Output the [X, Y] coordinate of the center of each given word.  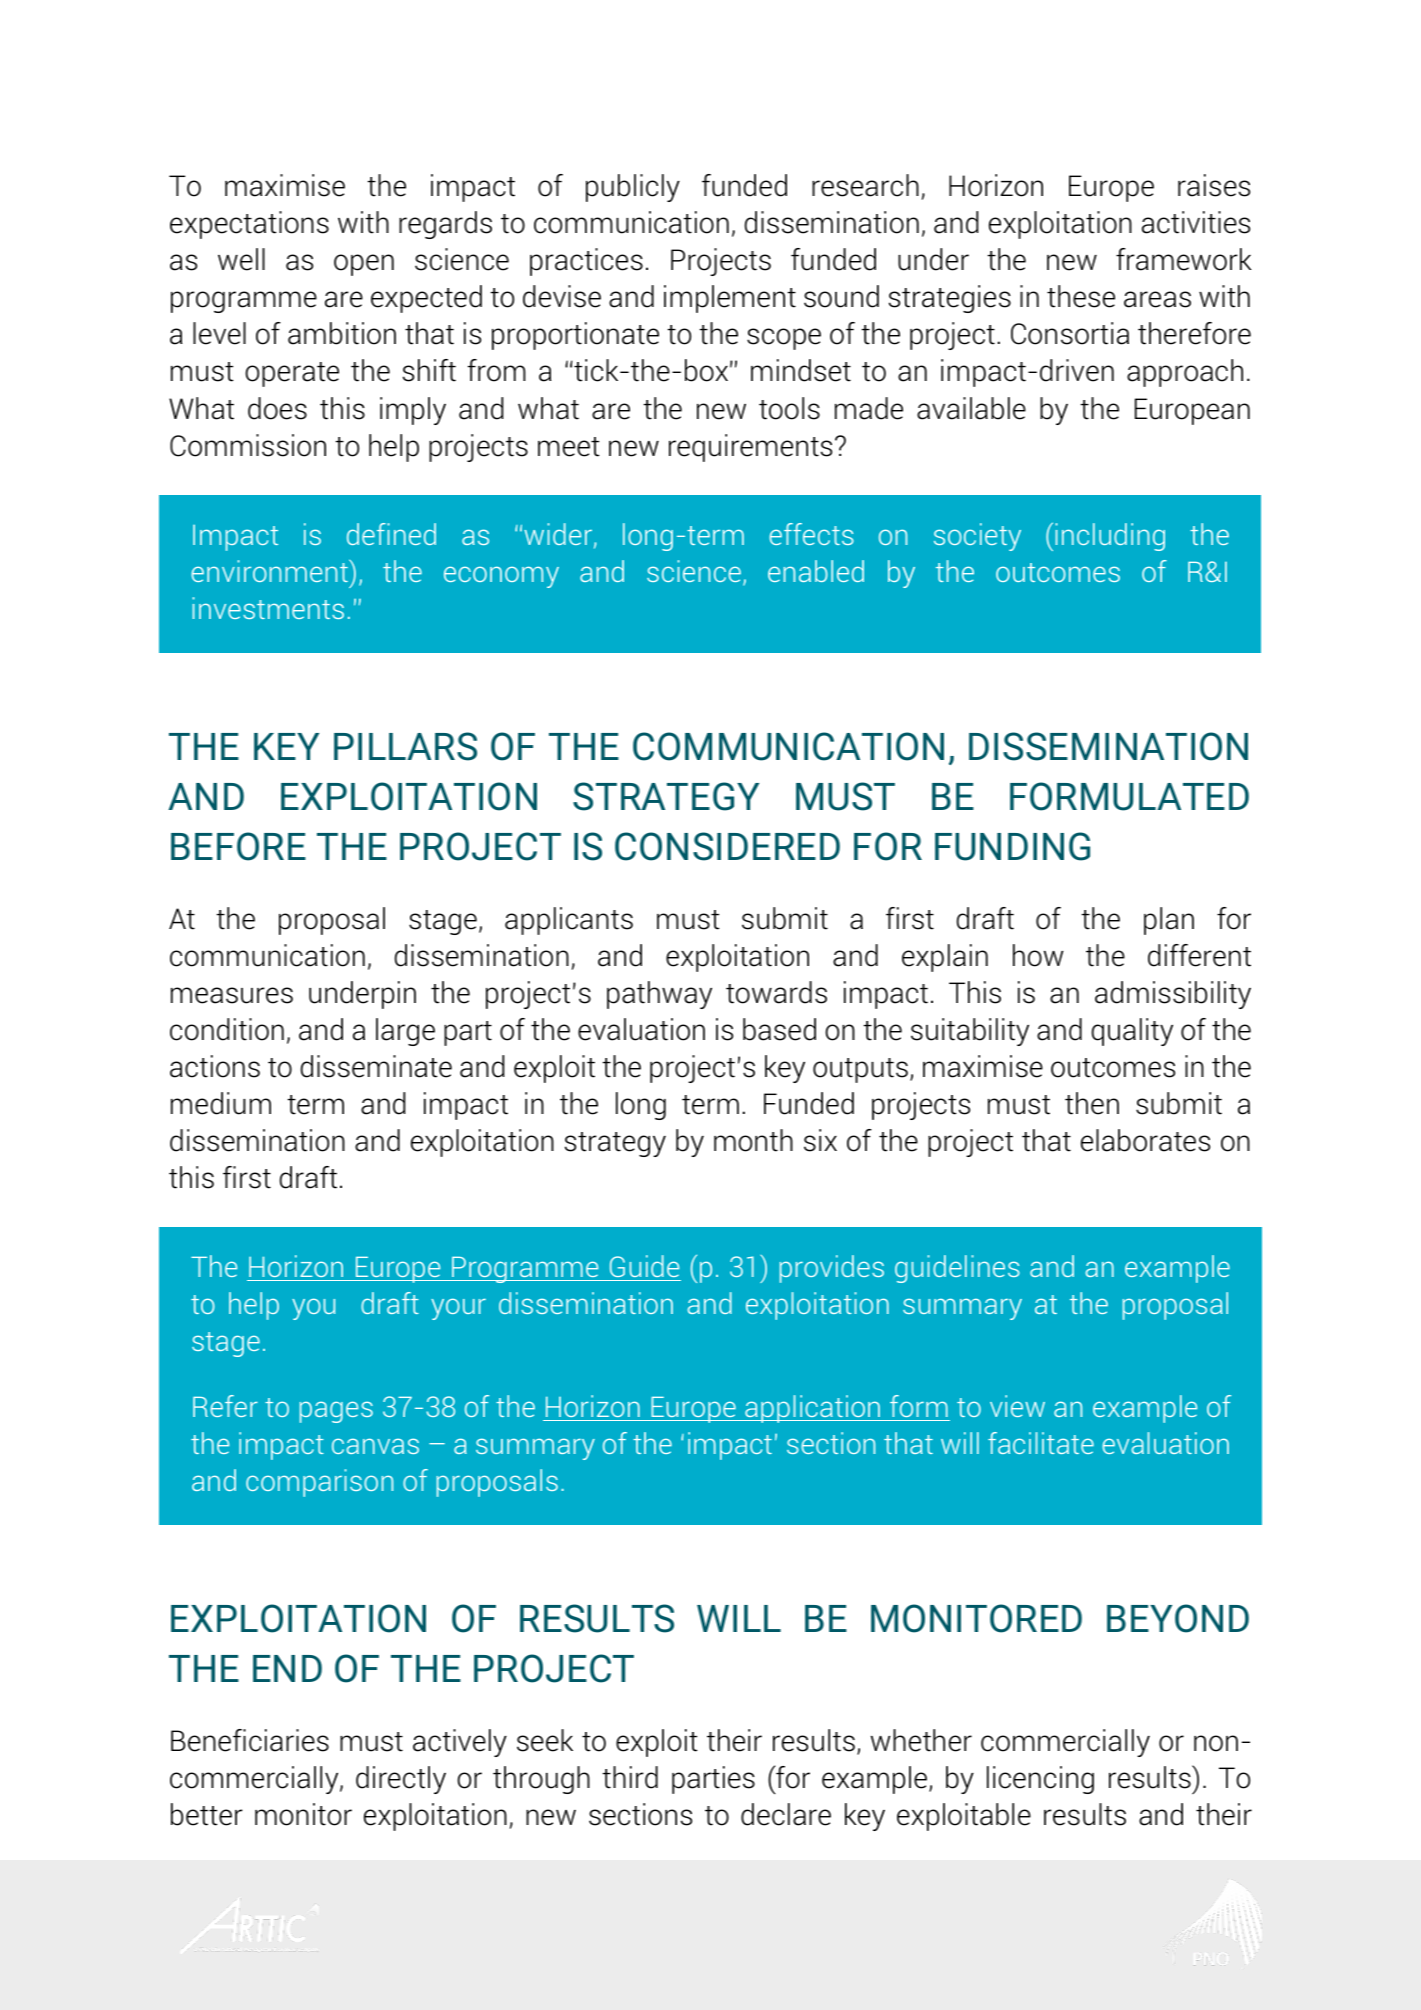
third [630, 1777]
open [364, 265]
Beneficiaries [250, 1740]
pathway [659, 995]
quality [1132, 1032]
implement [730, 299]
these [1081, 296]
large [405, 1032]
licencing [1040, 1780]
